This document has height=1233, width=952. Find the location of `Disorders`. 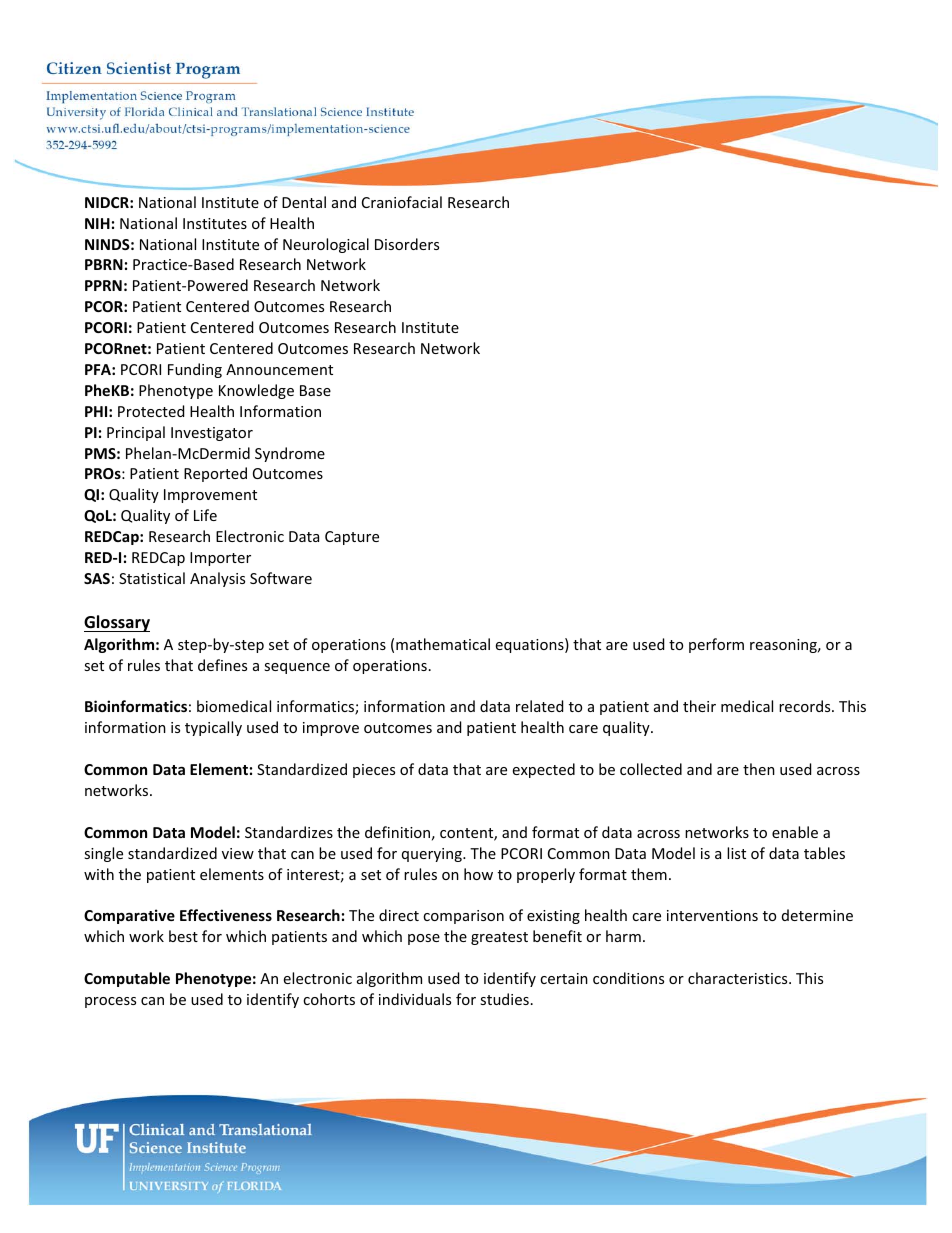

Disorders is located at coordinates (407, 244).
